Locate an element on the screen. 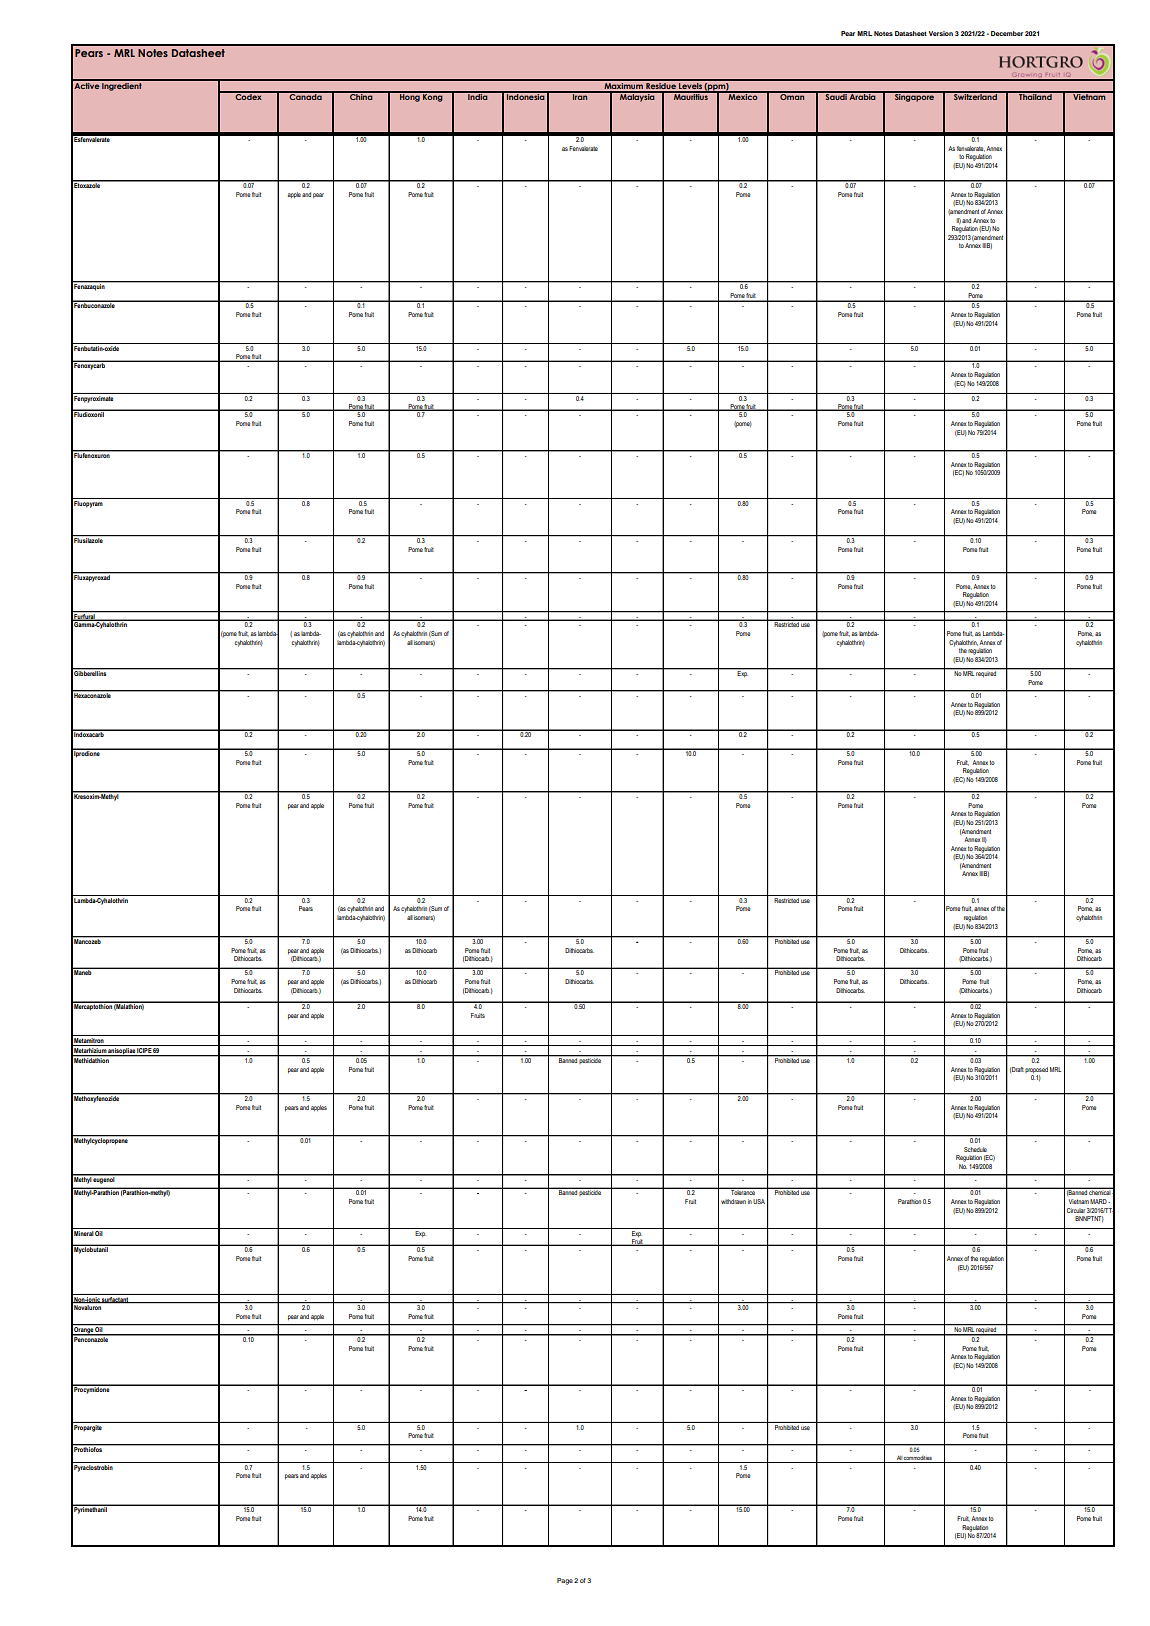 The width and height of the screenshot is (1150, 1626). Schedule is located at coordinates (975, 1149).
